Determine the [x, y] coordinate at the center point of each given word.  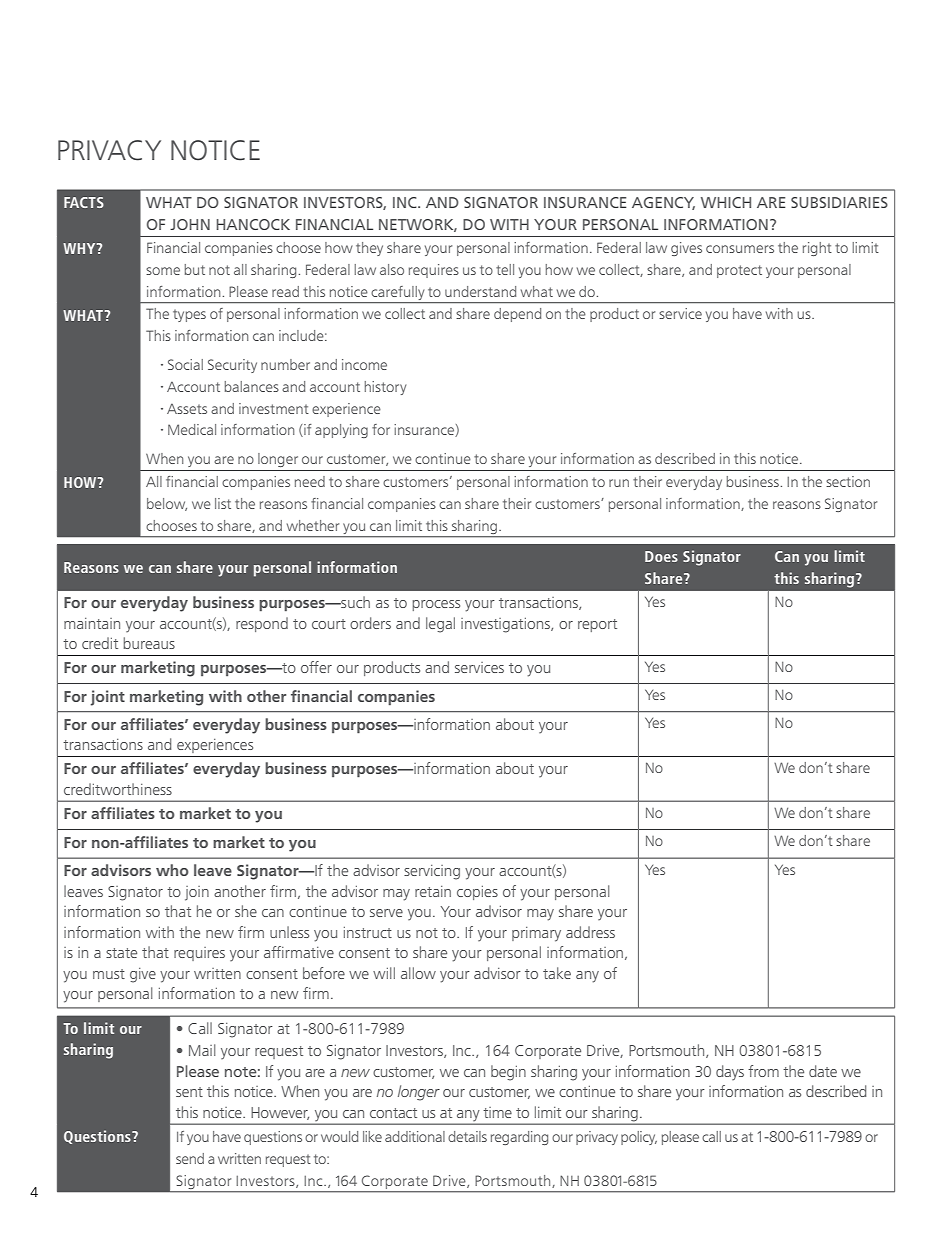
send [190, 1158]
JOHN [190, 224]
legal [440, 625]
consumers [740, 249]
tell [505, 269]
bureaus [149, 643]
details [467, 1136]
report [597, 625]
